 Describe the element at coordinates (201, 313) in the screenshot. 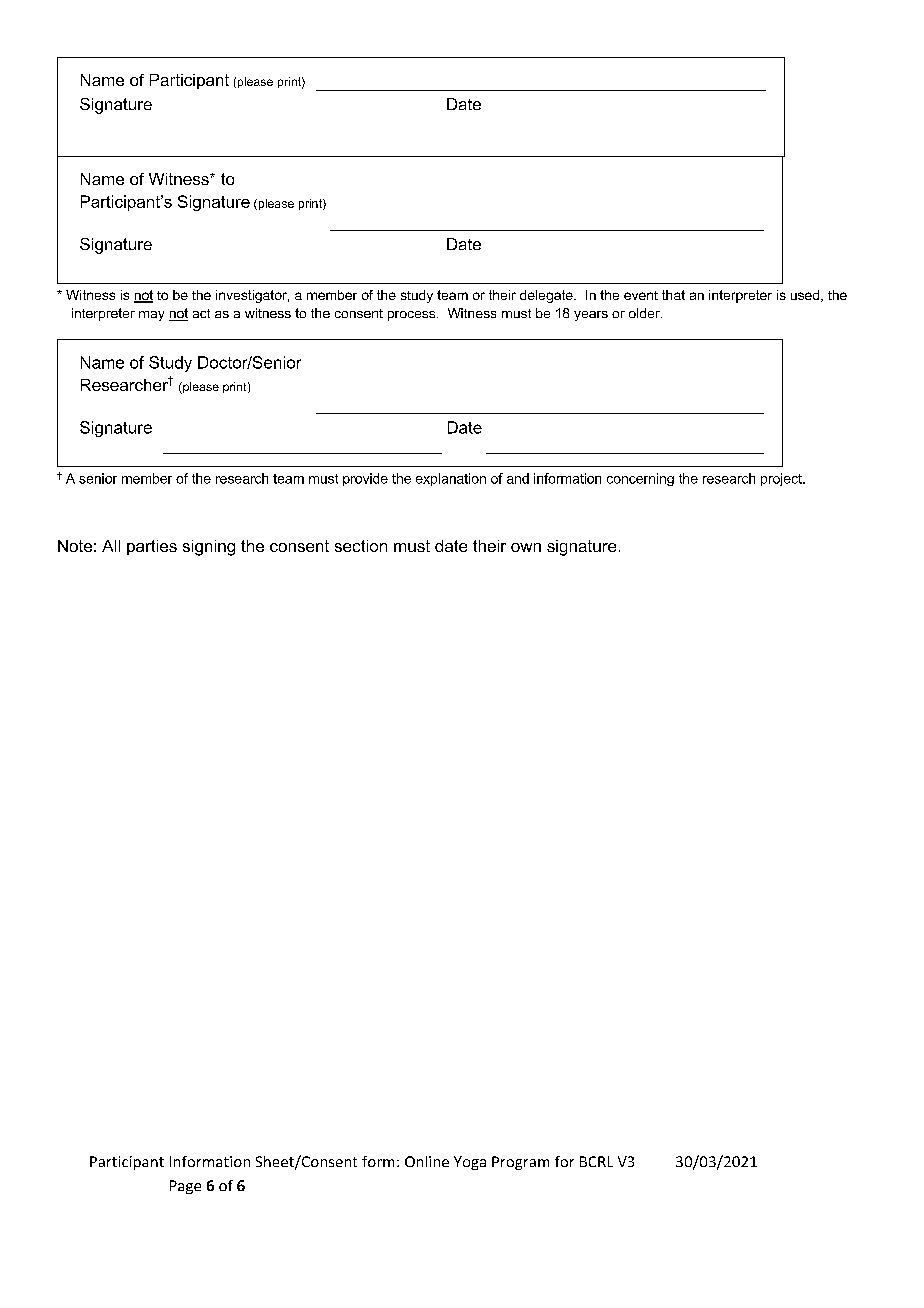

I see `act` at that location.
